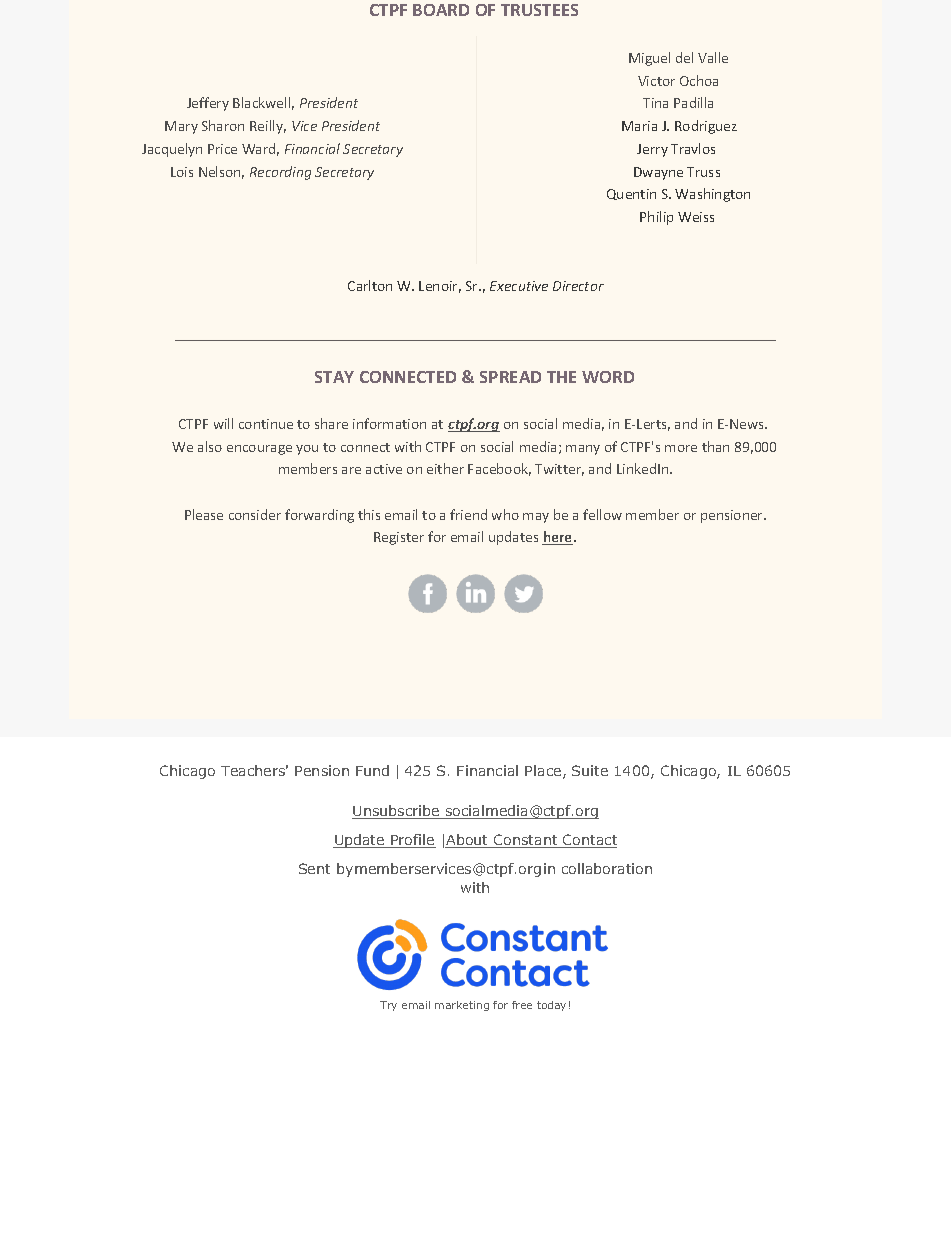 This document has width=952, height=1233. What do you see at coordinates (649, 59) in the document?
I see `Miguel` at bounding box center [649, 59].
